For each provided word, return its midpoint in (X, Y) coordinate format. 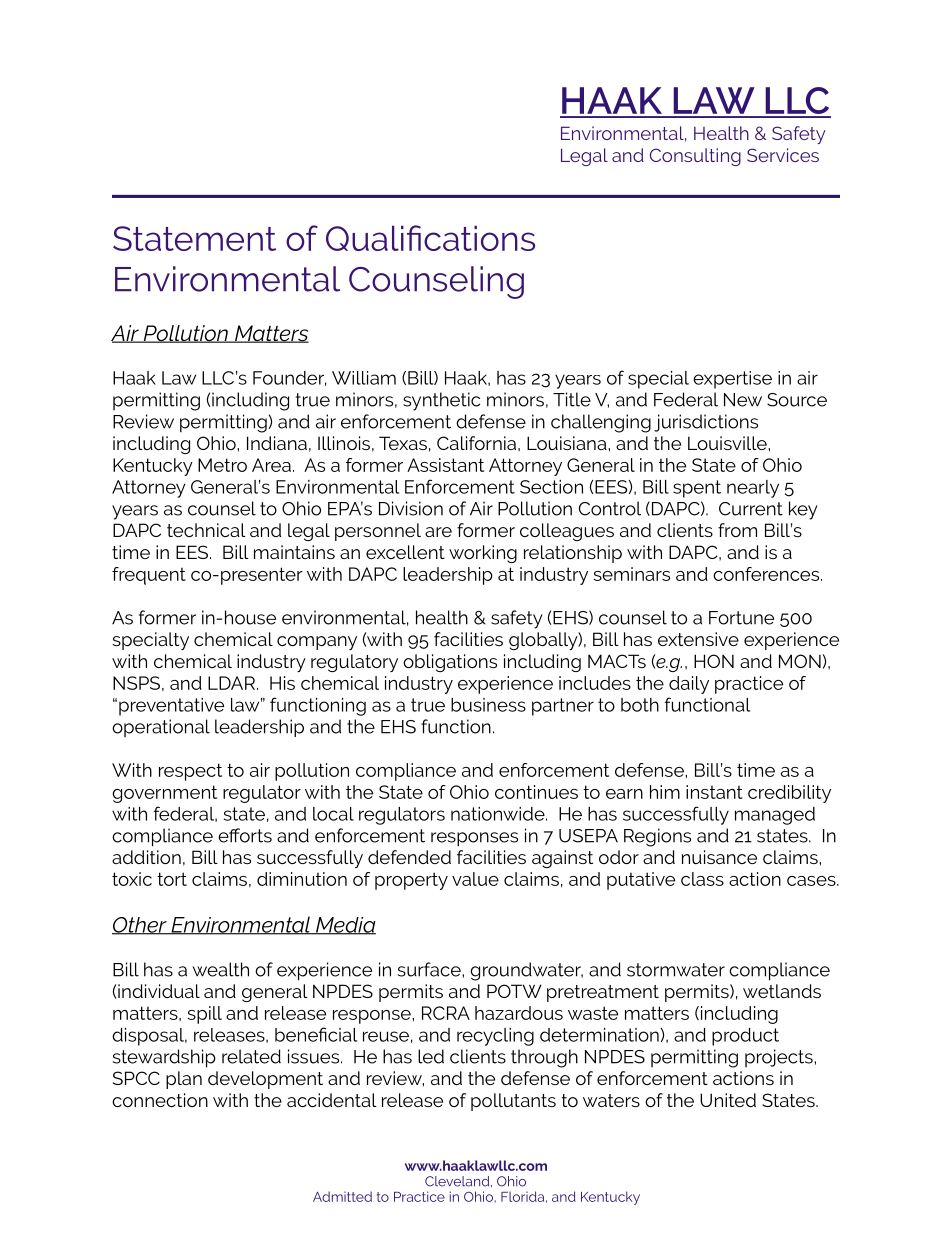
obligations (450, 663)
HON (714, 661)
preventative (171, 707)
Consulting (695, 157)
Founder (290, 378)
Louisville (728, 443)
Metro (222, 465)
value (475, 879)
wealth (221, 969)
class (702, 879)
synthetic (441, 401)
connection (160, 1100)
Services (783, 155)
